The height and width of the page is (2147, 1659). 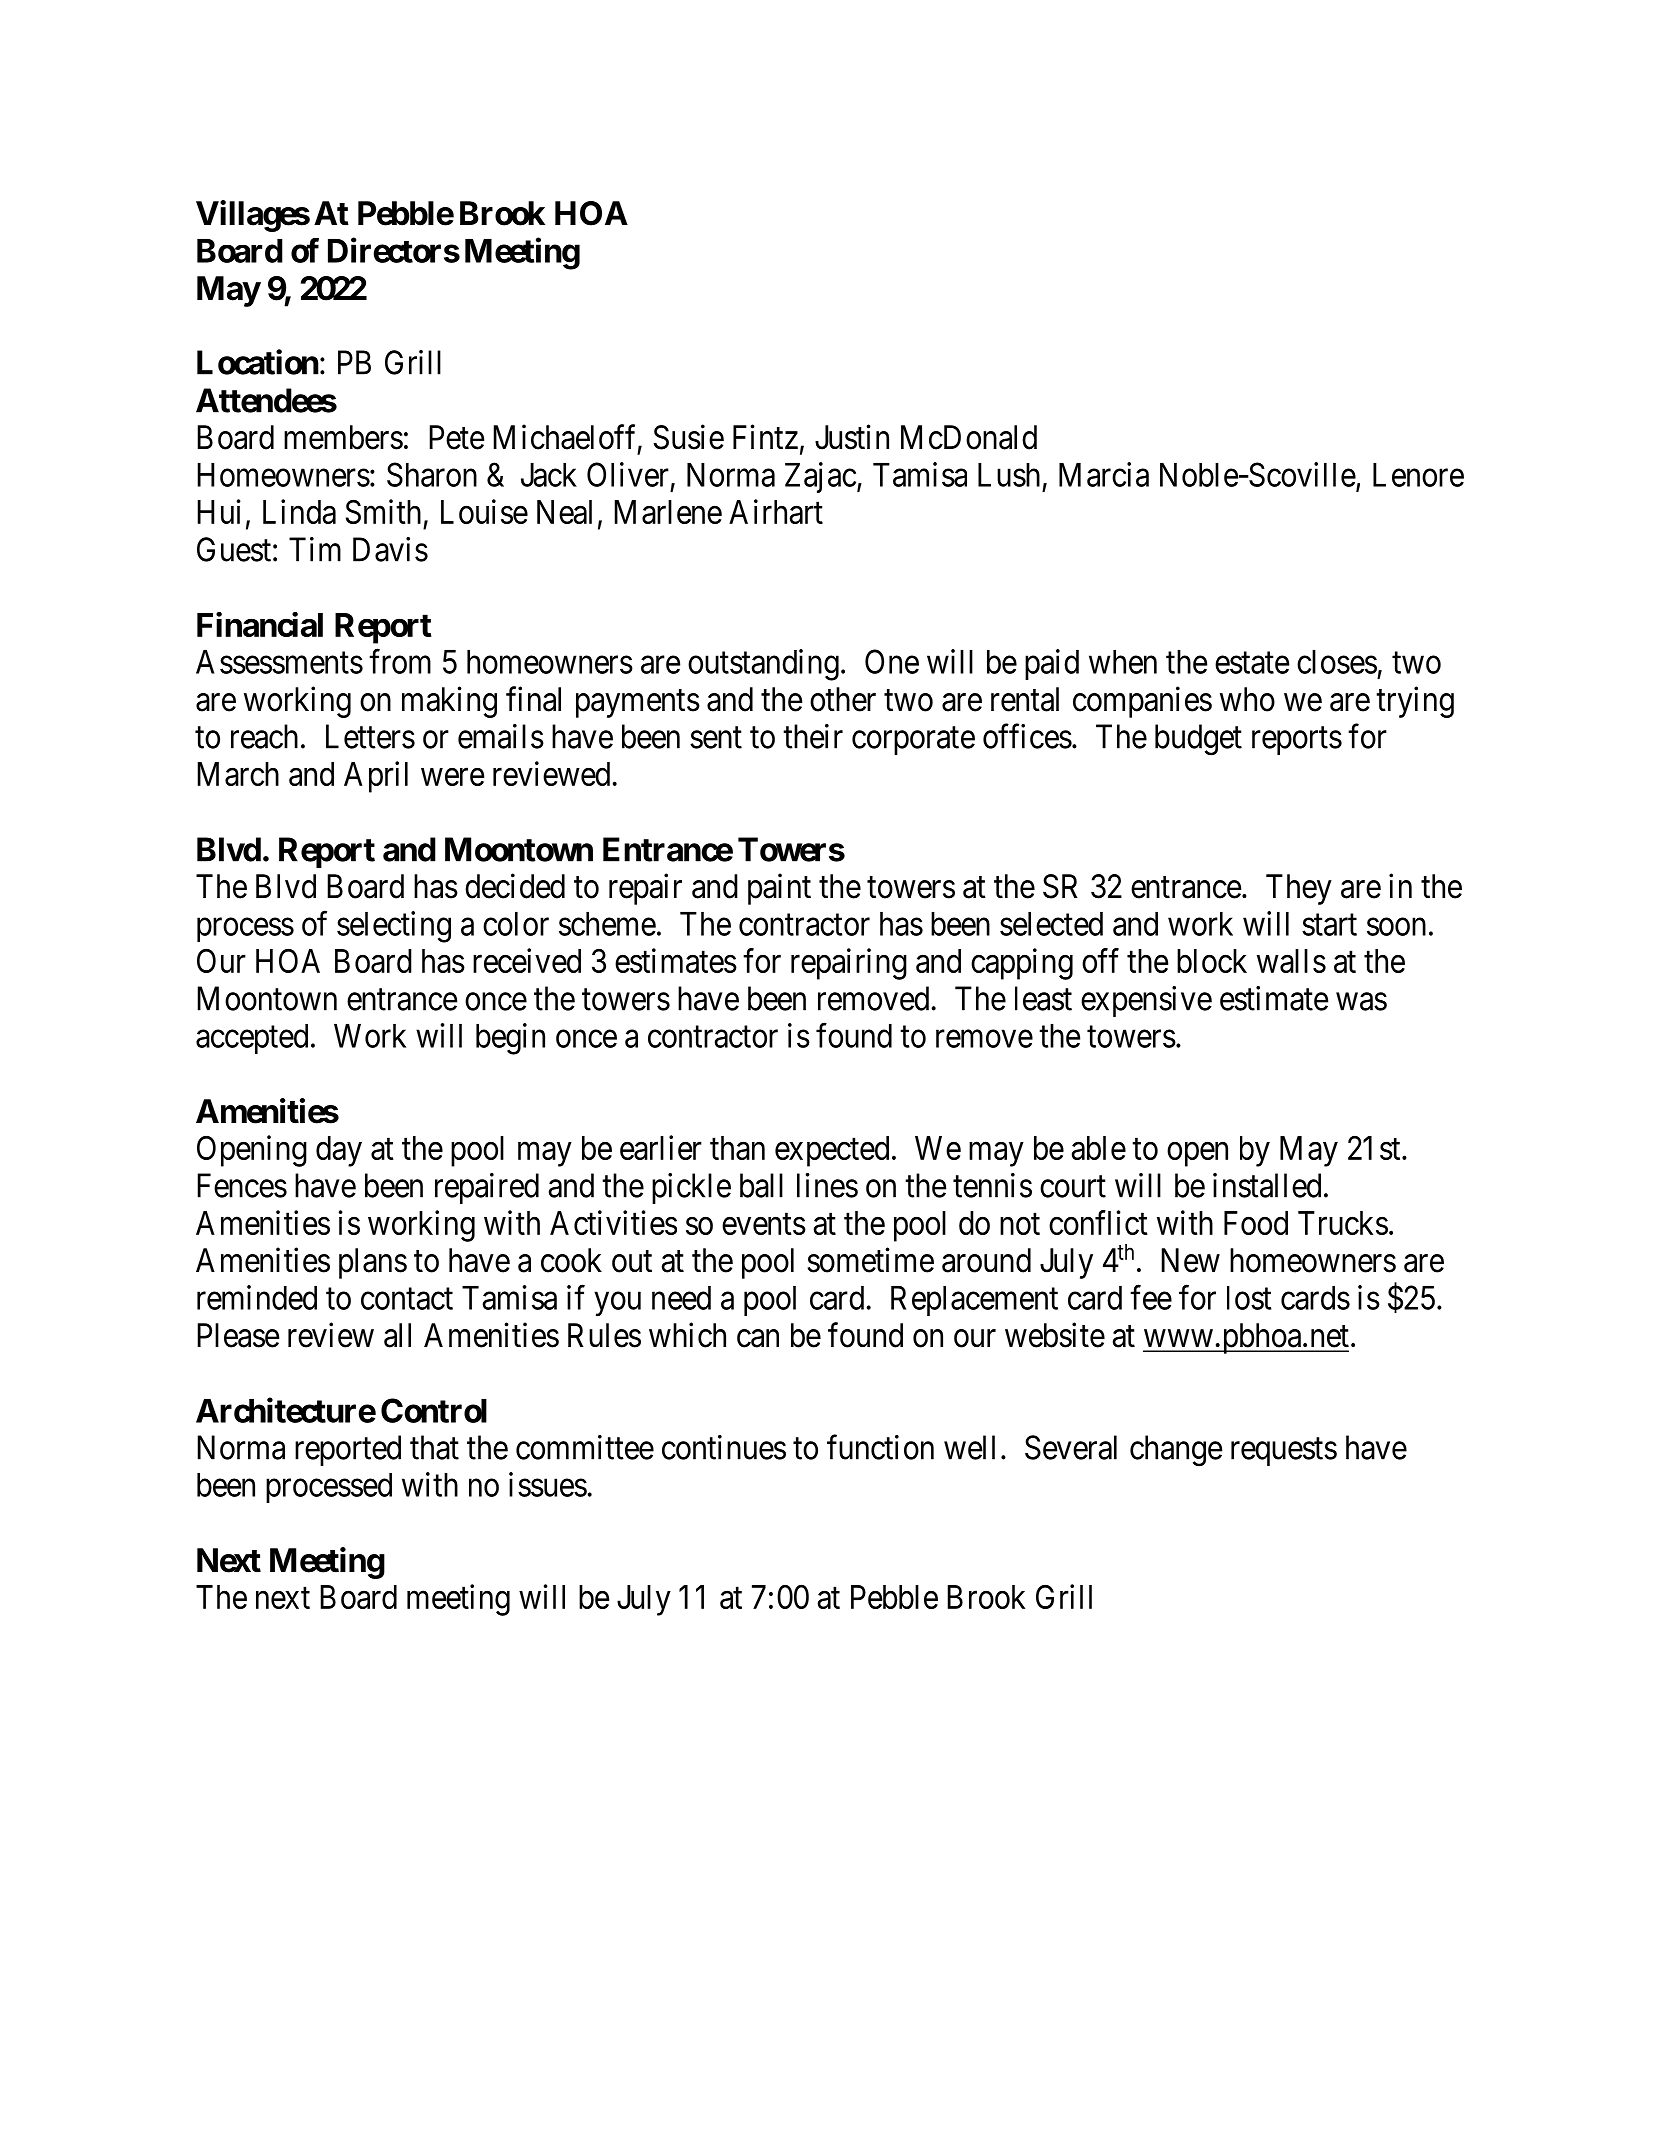 I want to click on Justin, so click(x=852, y=437).
